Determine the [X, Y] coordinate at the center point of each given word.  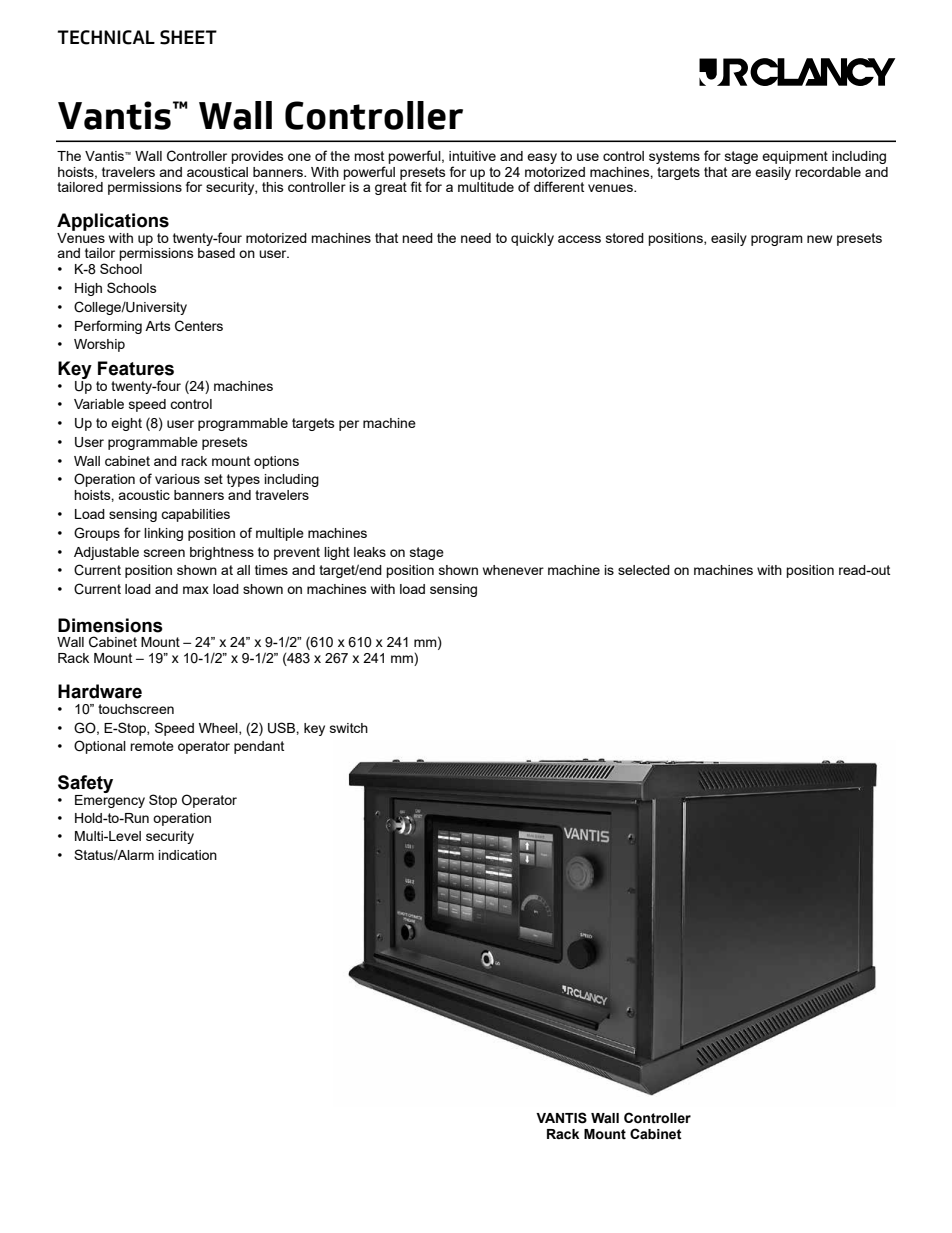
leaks [370, 552]
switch [349, 728]
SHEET [188, 37]
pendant [259, 747]
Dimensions [110, 625]
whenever [513, 570]
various [177, 479]
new [819, 239]
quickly [532, 239]
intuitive [472, 156]
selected [644, 570]
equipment [795, 157]
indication [188, 855]
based [216, 253]
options [276, 462]
